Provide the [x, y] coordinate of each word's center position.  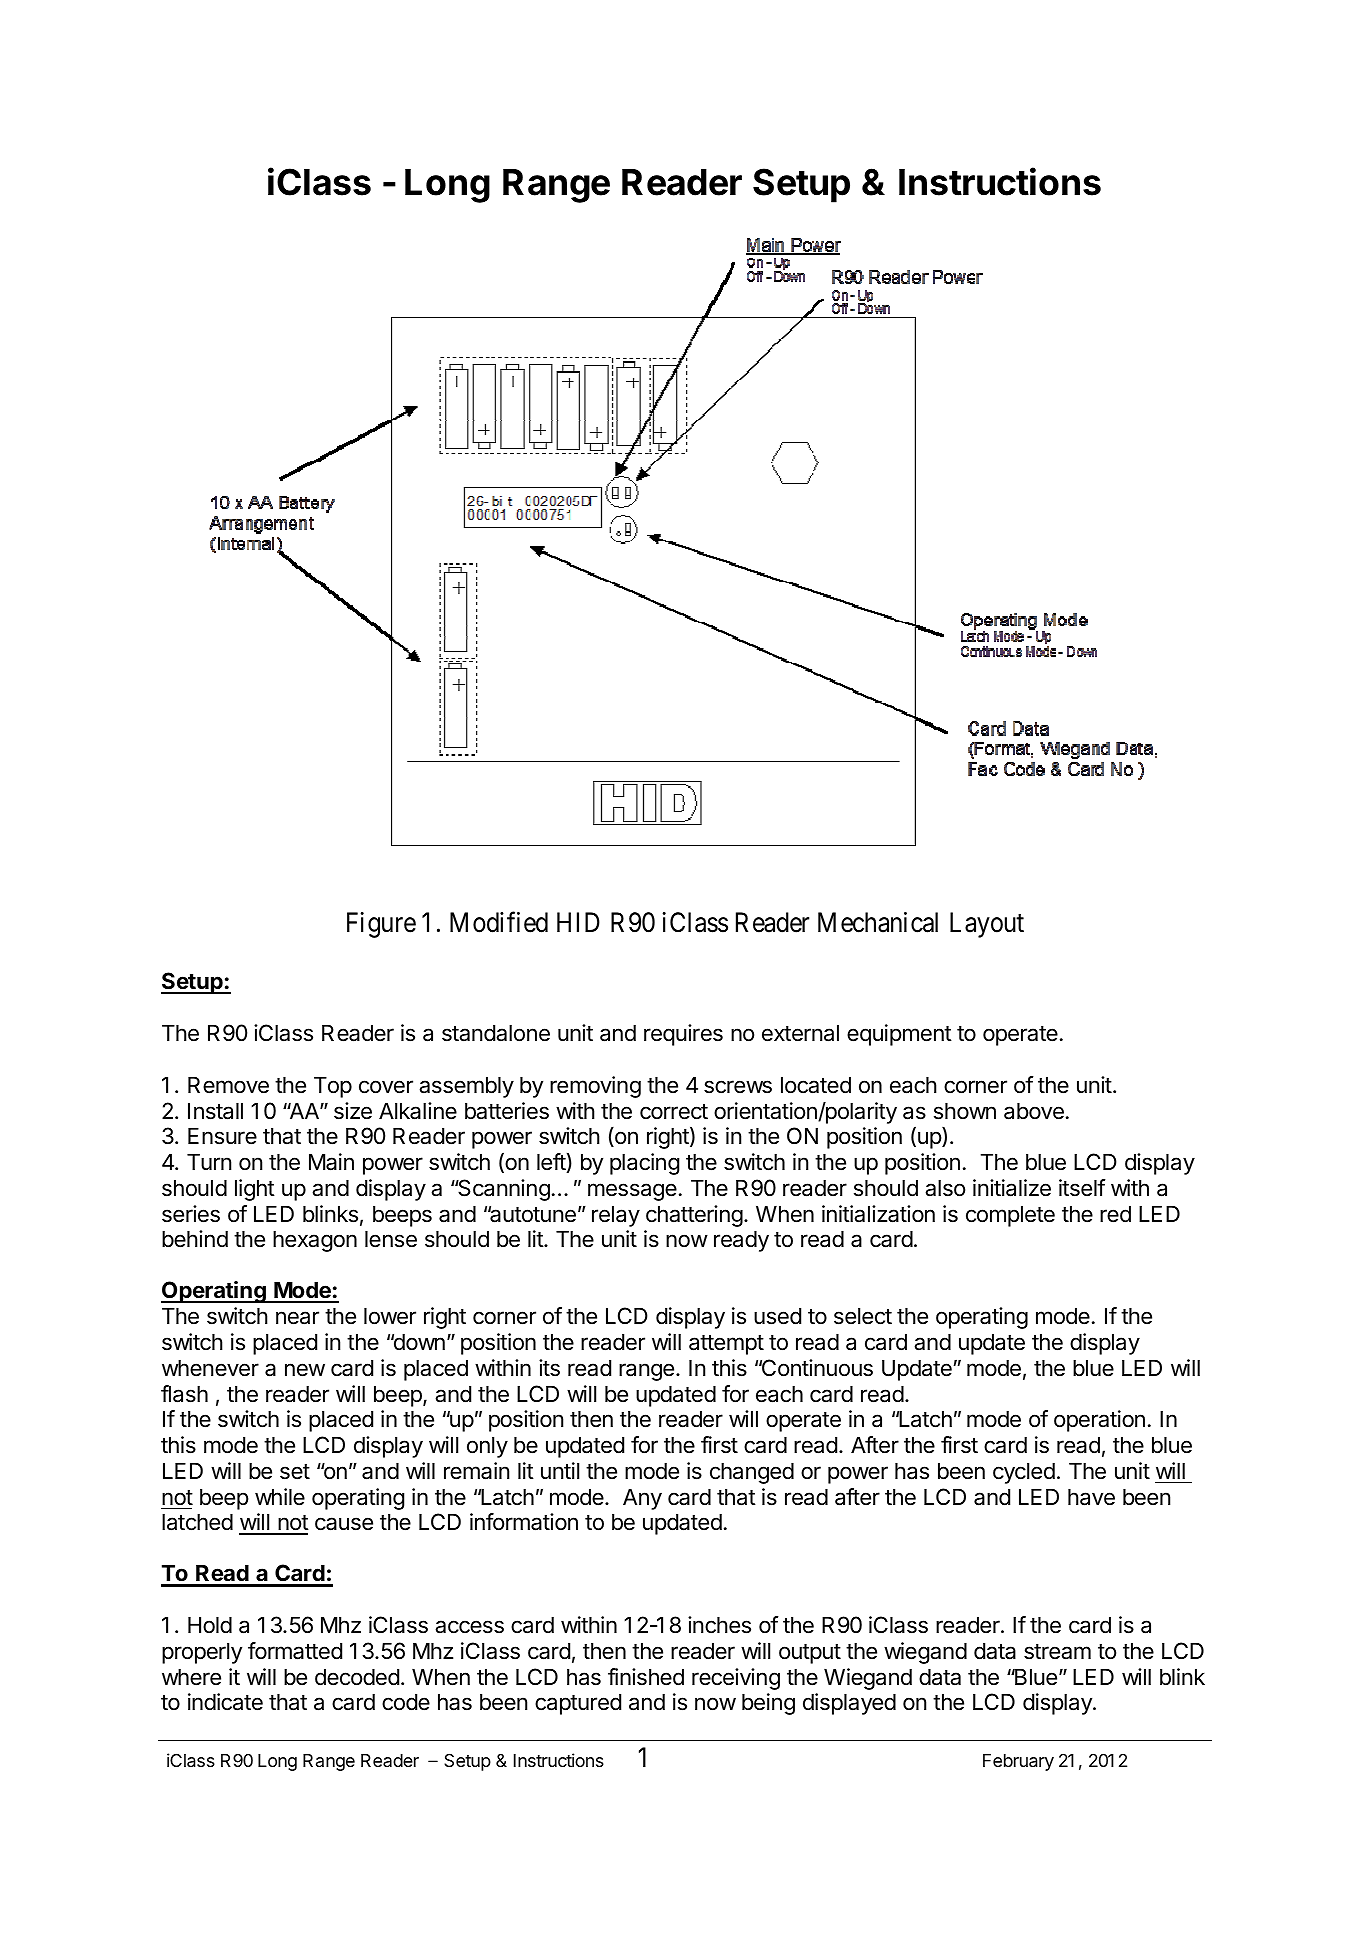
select [863, 1316]
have [1091, 1497]
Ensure [222, 1136]
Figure [381, 925]
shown [965, 1111]
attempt [726, 1345]
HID [578, 922]
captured [578, 1704]
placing [644, 1164]
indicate [225, 1702]
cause [344, 1524]
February [1018, 1762]
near [297, 1318]
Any [642, 1499]
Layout [987, 925]
